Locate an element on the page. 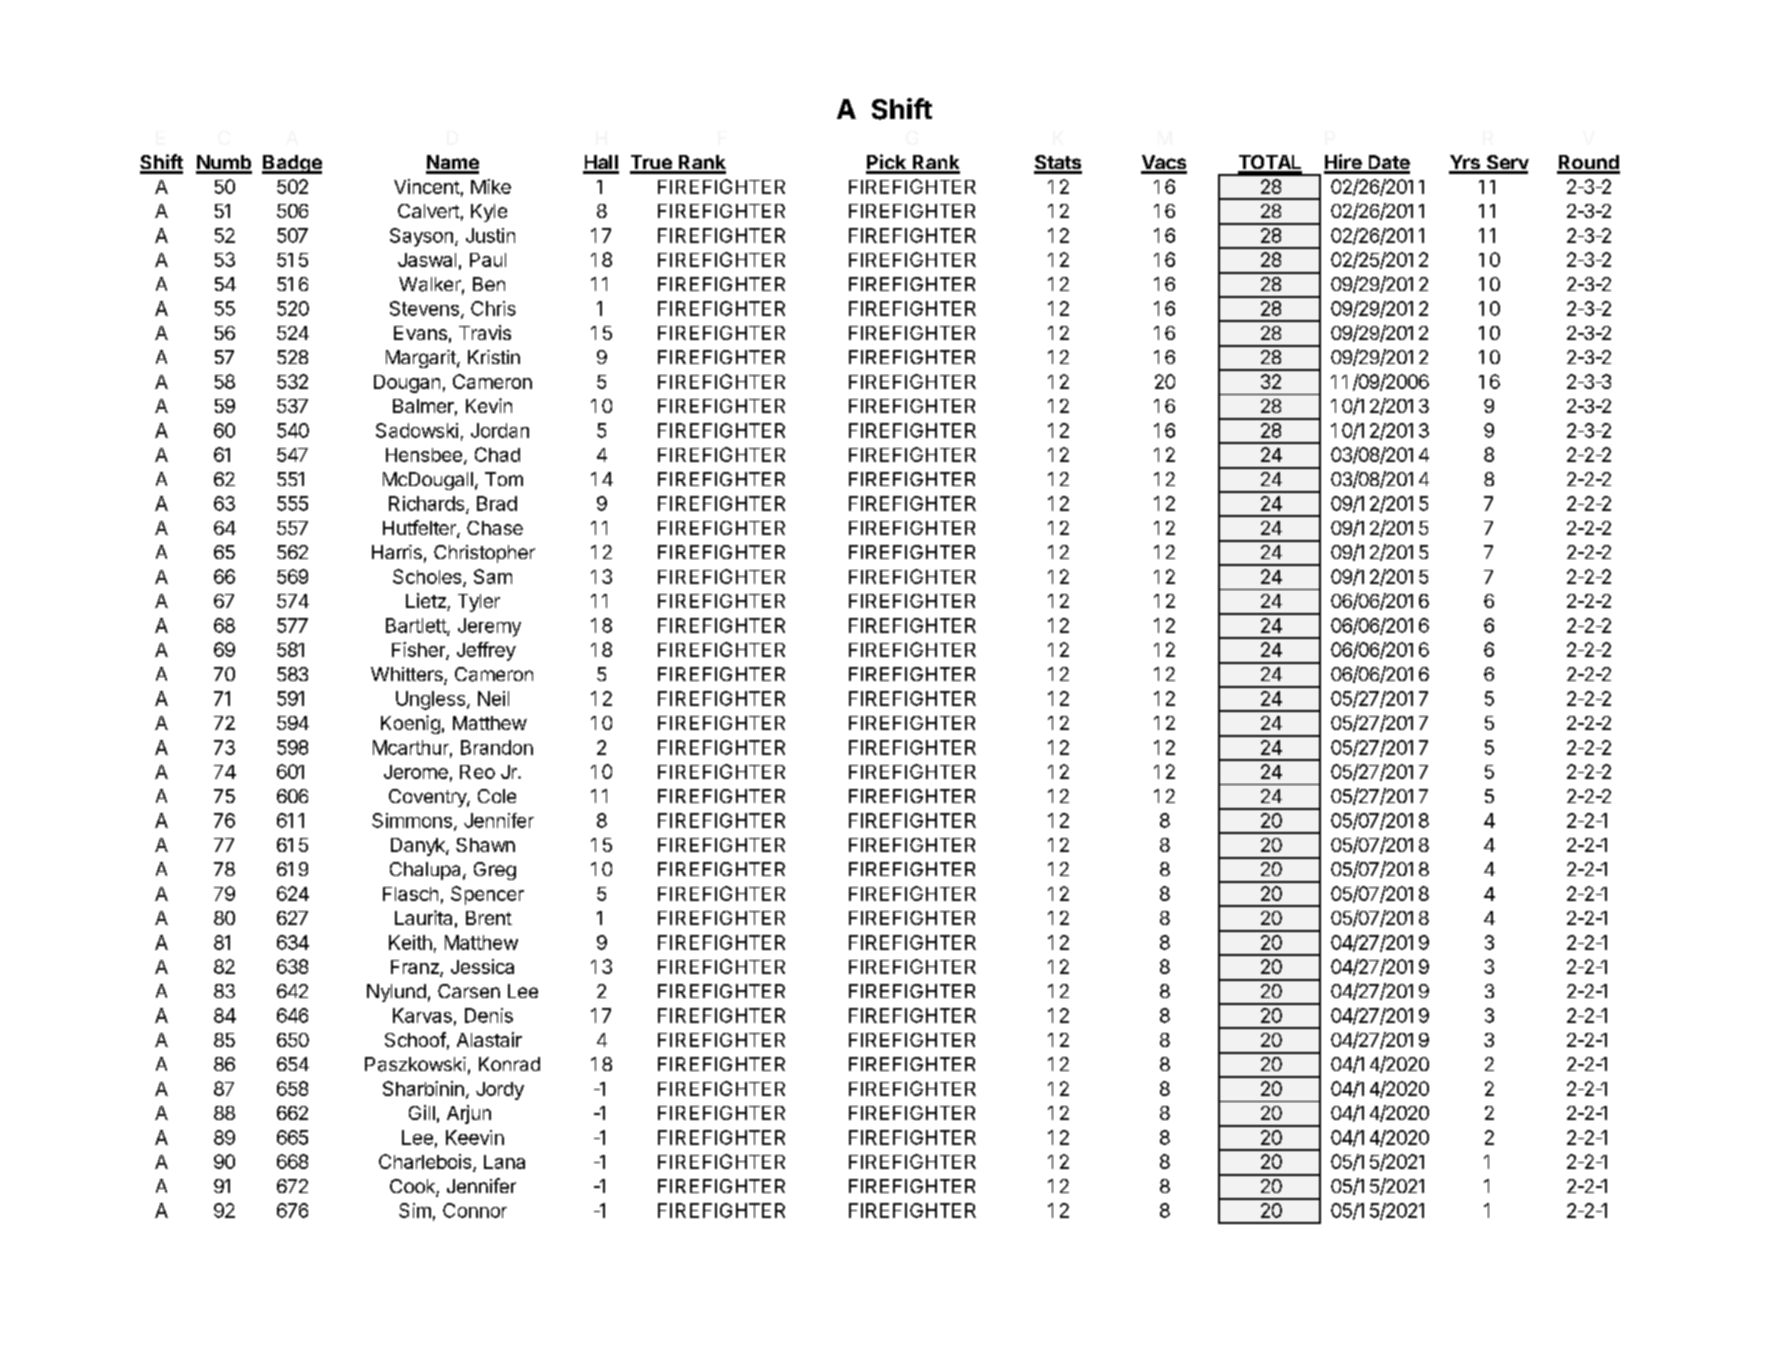  Keith is located at coordinates (410, 942).
